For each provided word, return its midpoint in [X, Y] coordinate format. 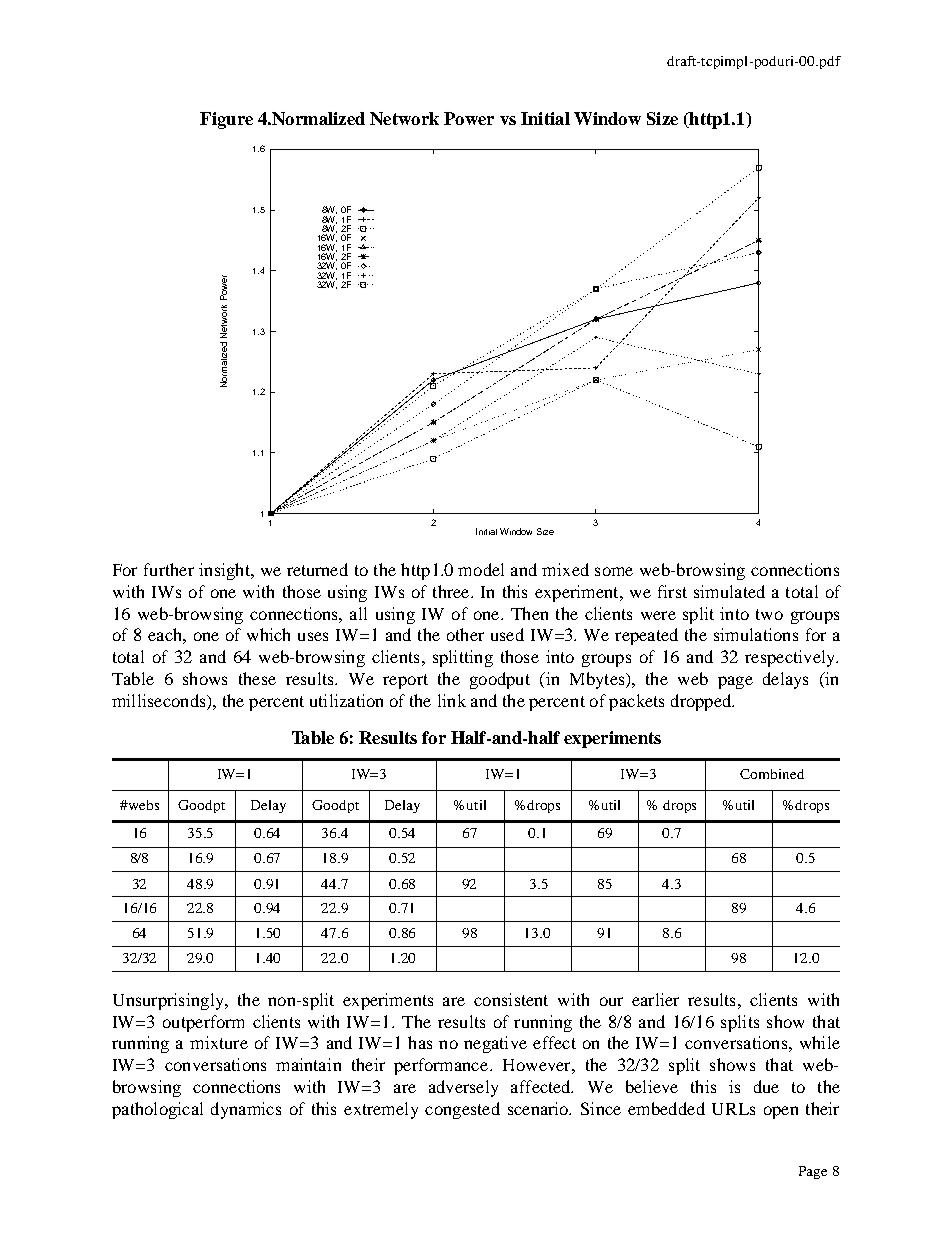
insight [225, 571]
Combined [772, 774]
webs [142, 805]
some [614, 571]
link [452, 700]
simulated [729, 591]
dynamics [246, 1110]
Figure [226, 120]
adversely [463, 1088]
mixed [565, 569]
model [481, 569]
